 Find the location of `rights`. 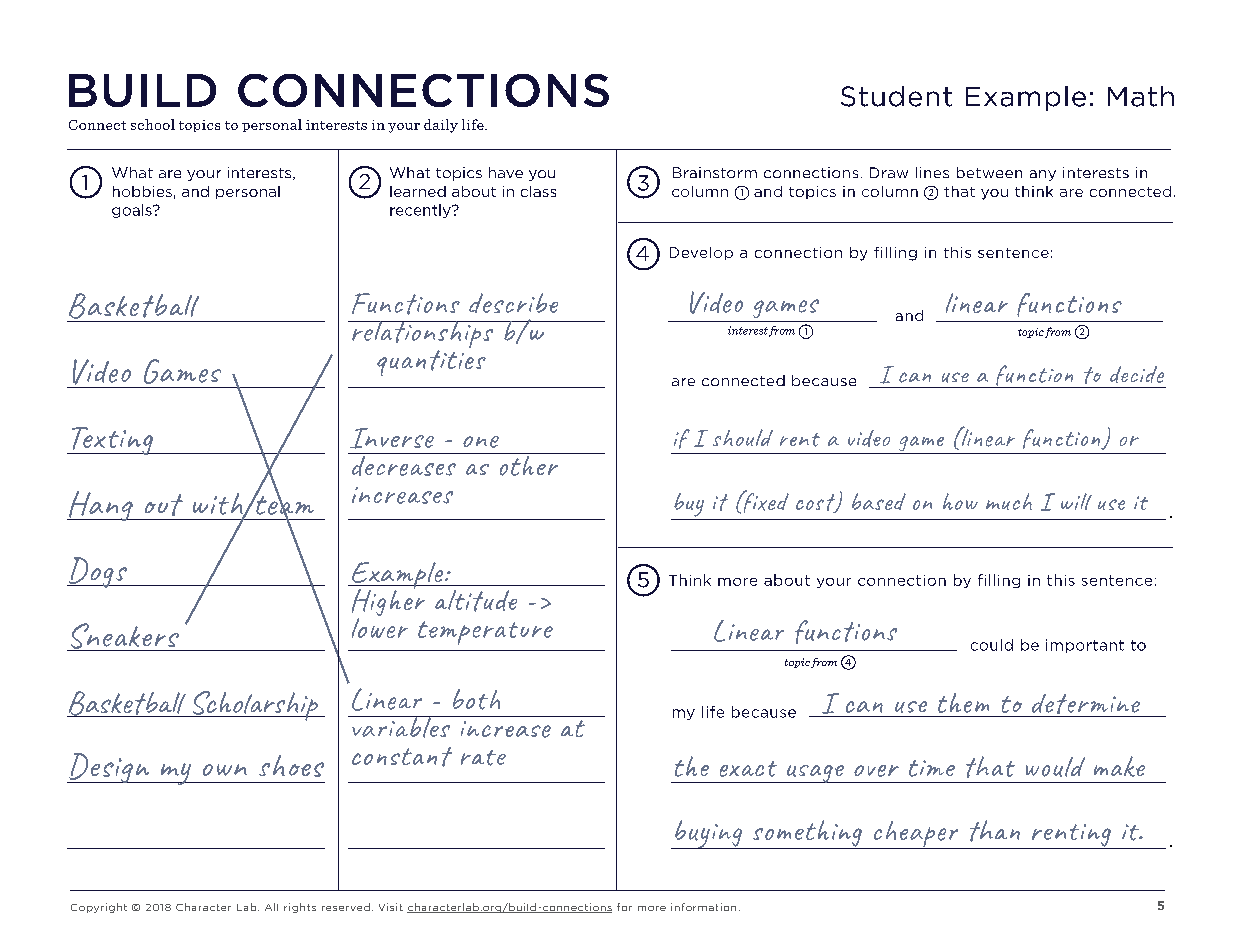

rights is located at coordinates (300, 908).
